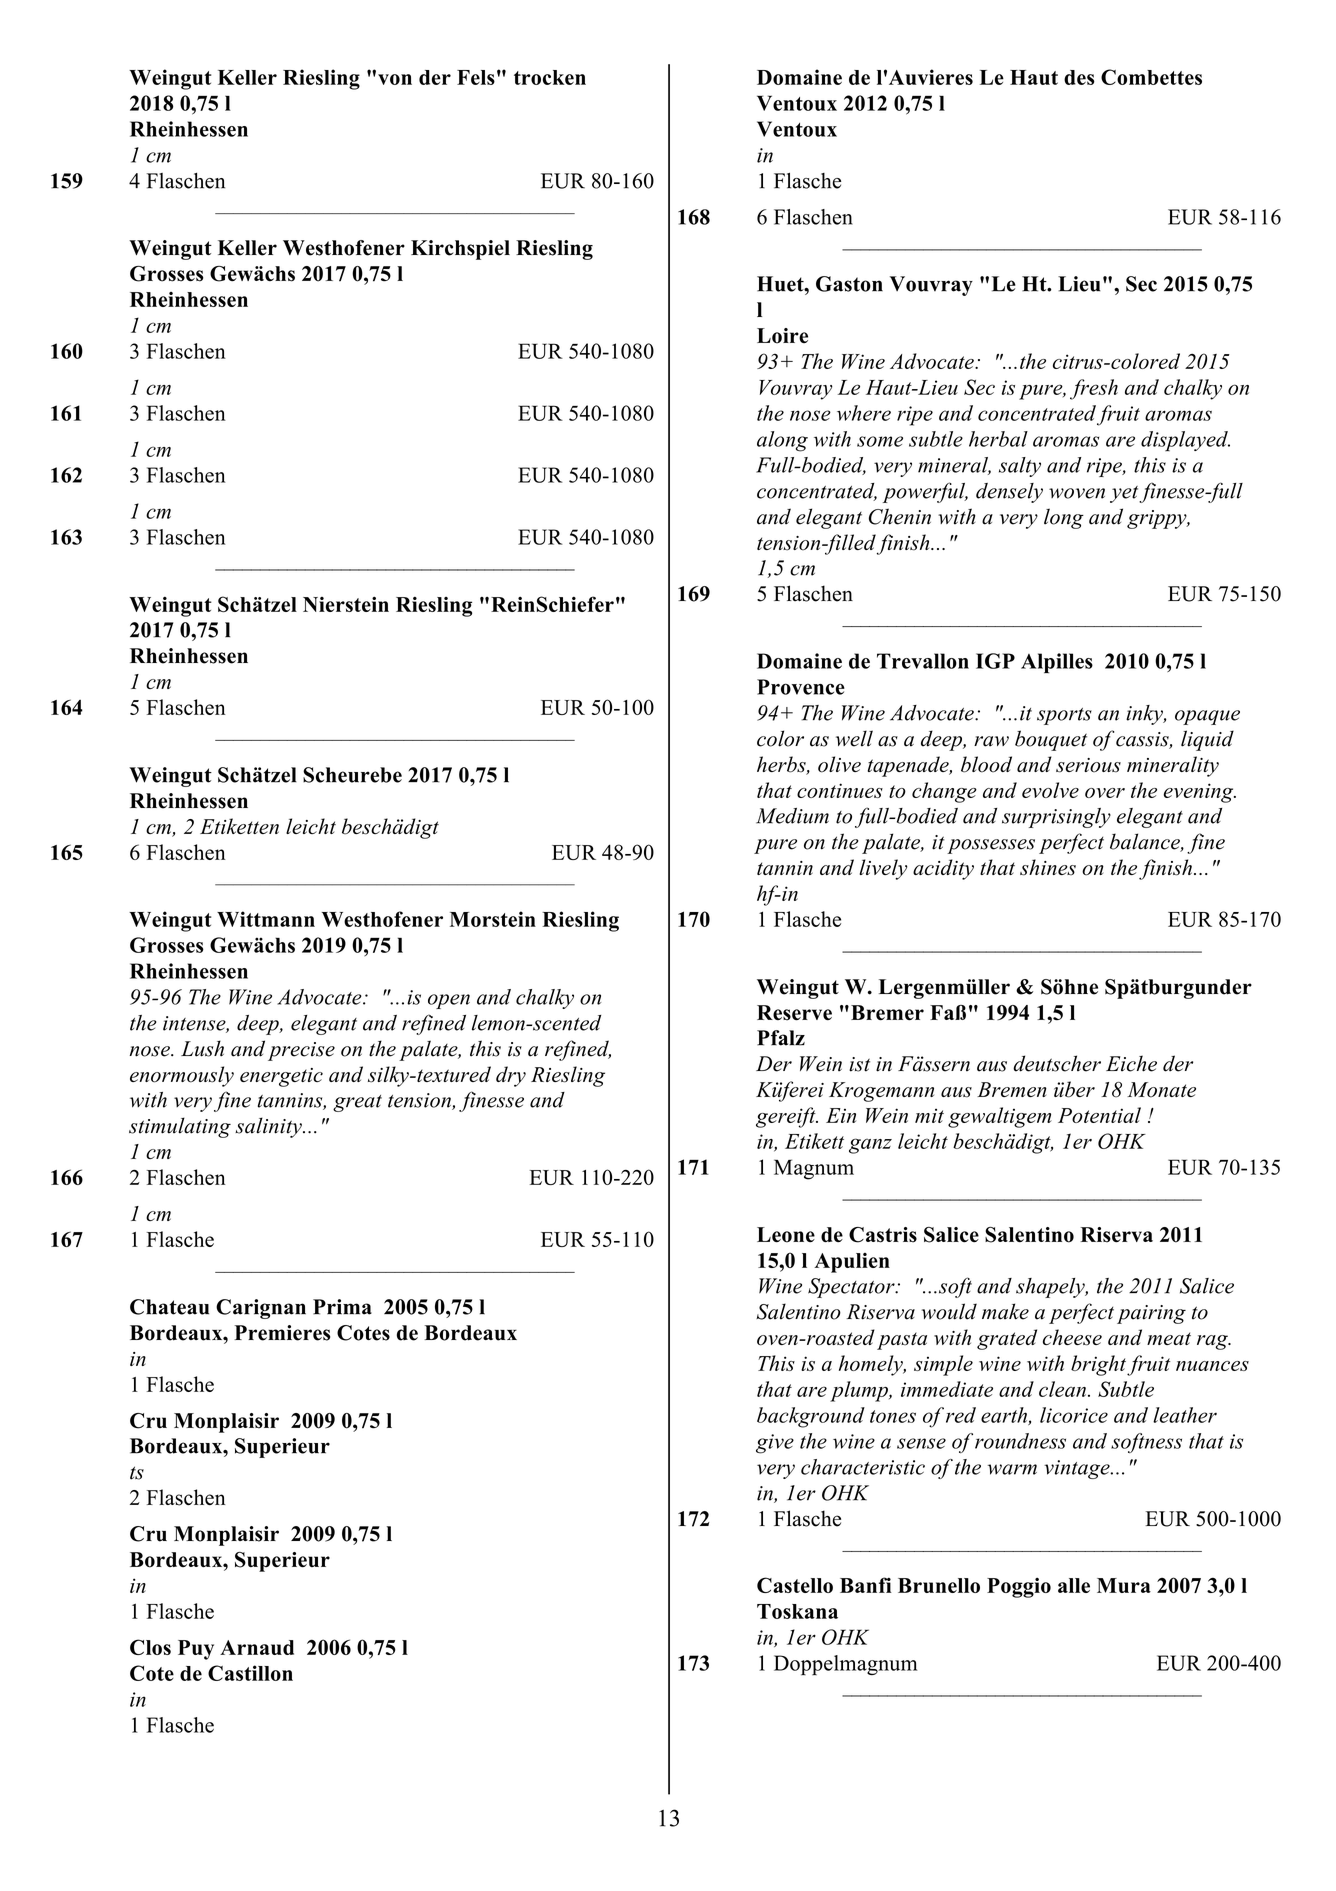 The image size is (1336, 1891). Describe the element at coordinates (782, 336) in the screenshot. I see `Loire` at that location.
